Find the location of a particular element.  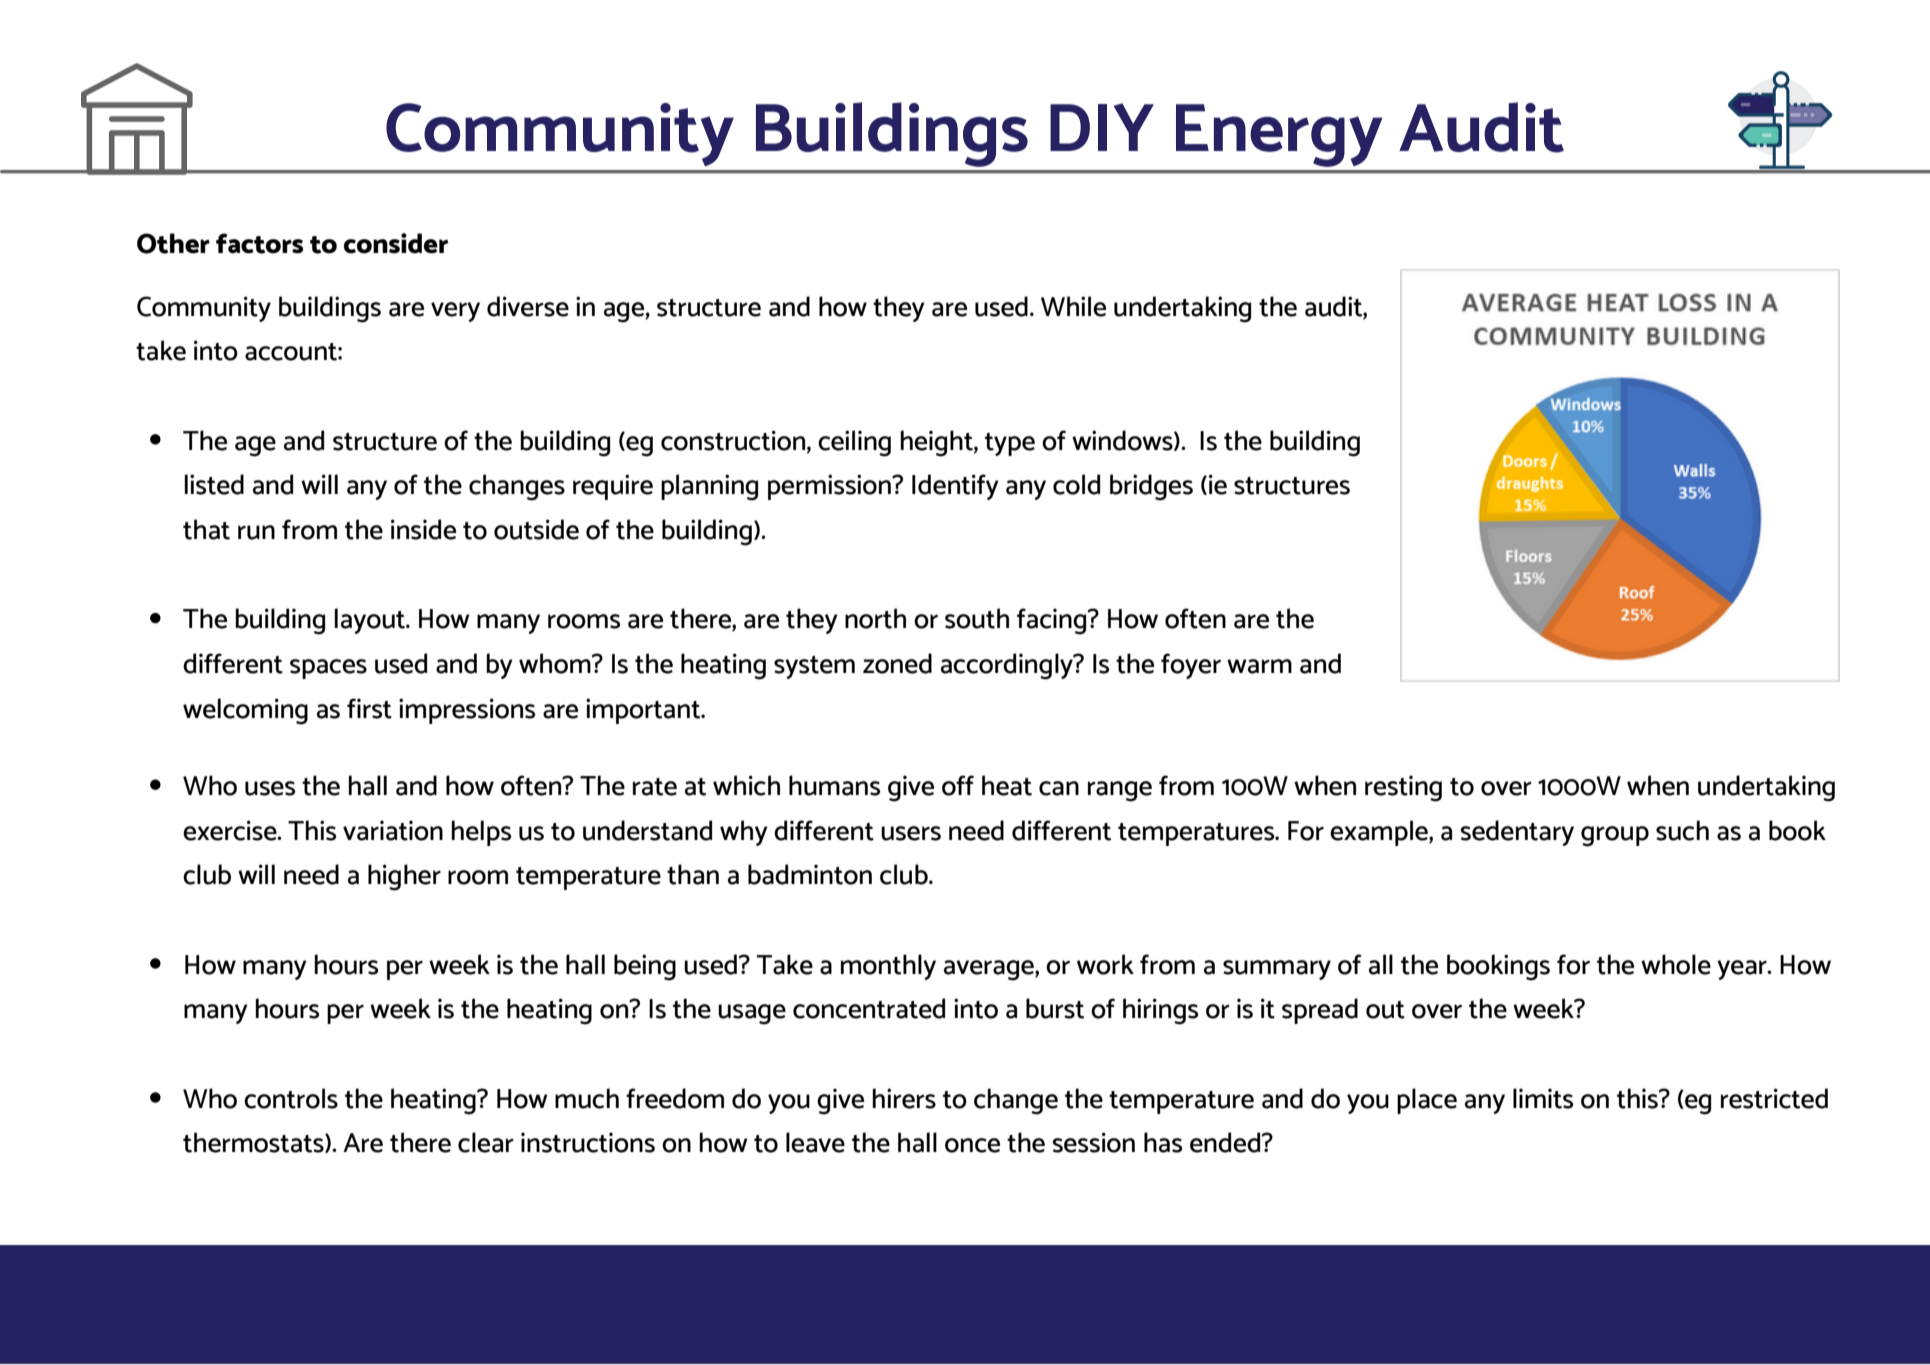

resting is located at coordinates (1403, 788).
